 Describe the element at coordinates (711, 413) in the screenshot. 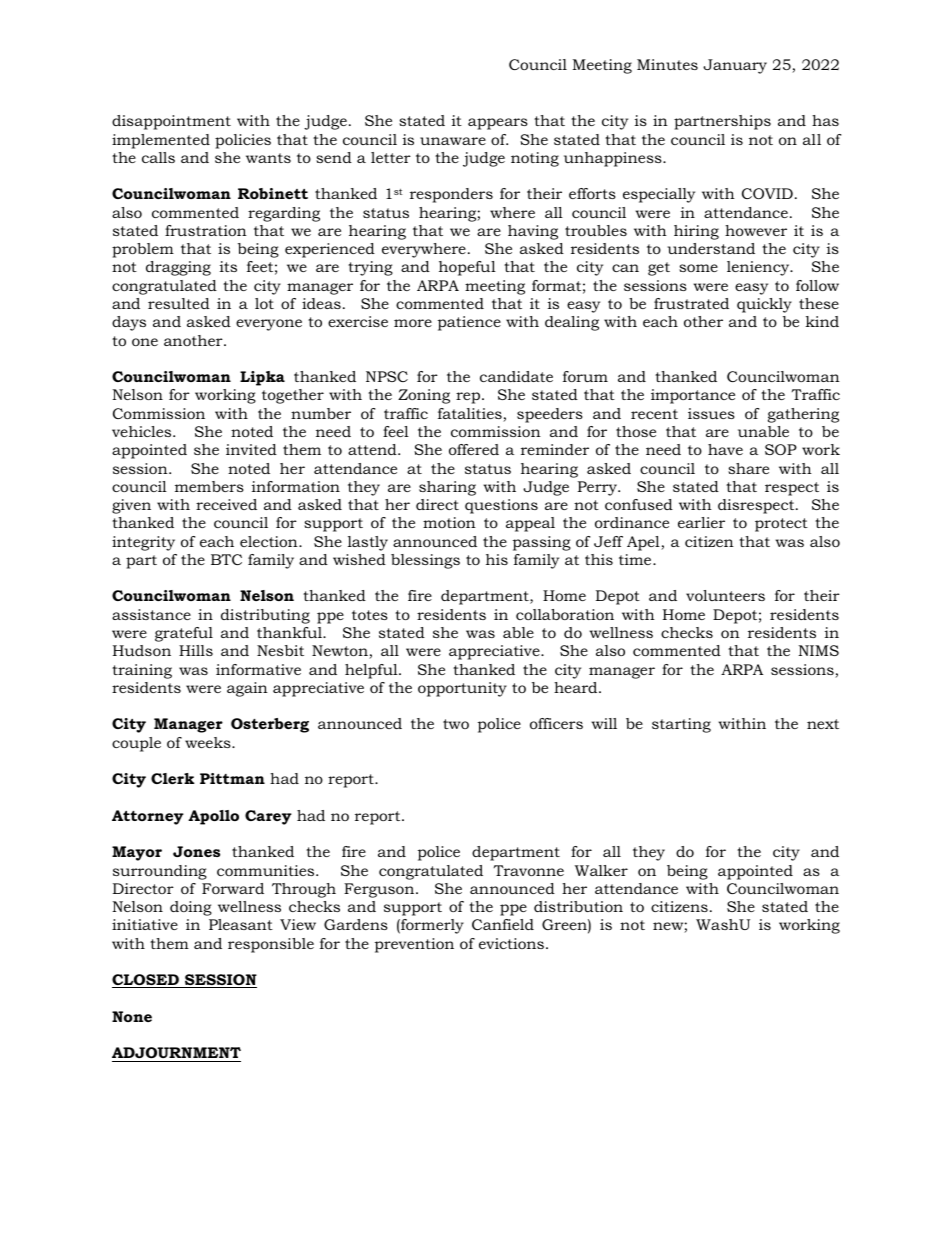

I see `issues` at that location.
